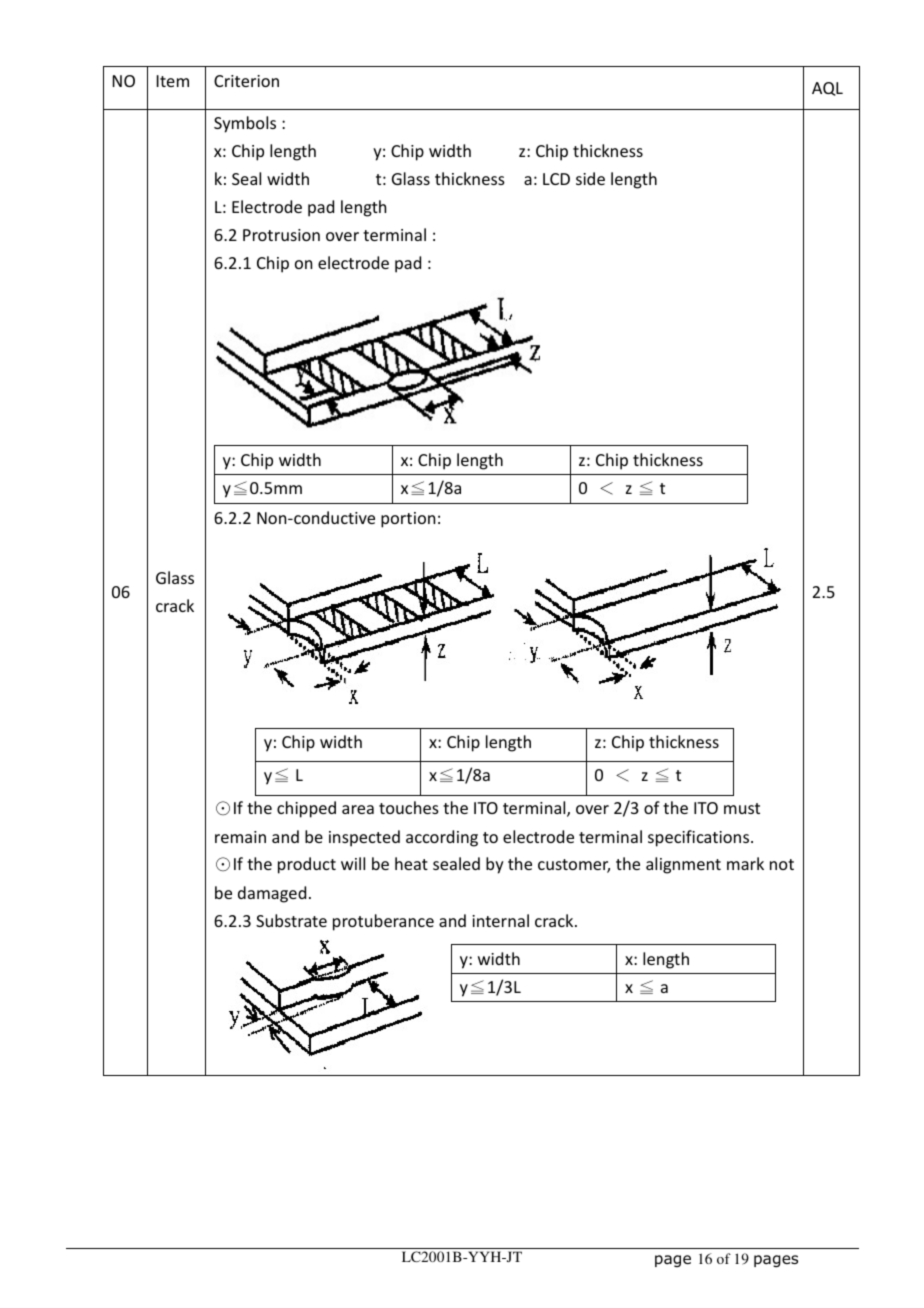 The height and width of the screenshot is (1308, 924). I want to click on side, so click(590, 178).
